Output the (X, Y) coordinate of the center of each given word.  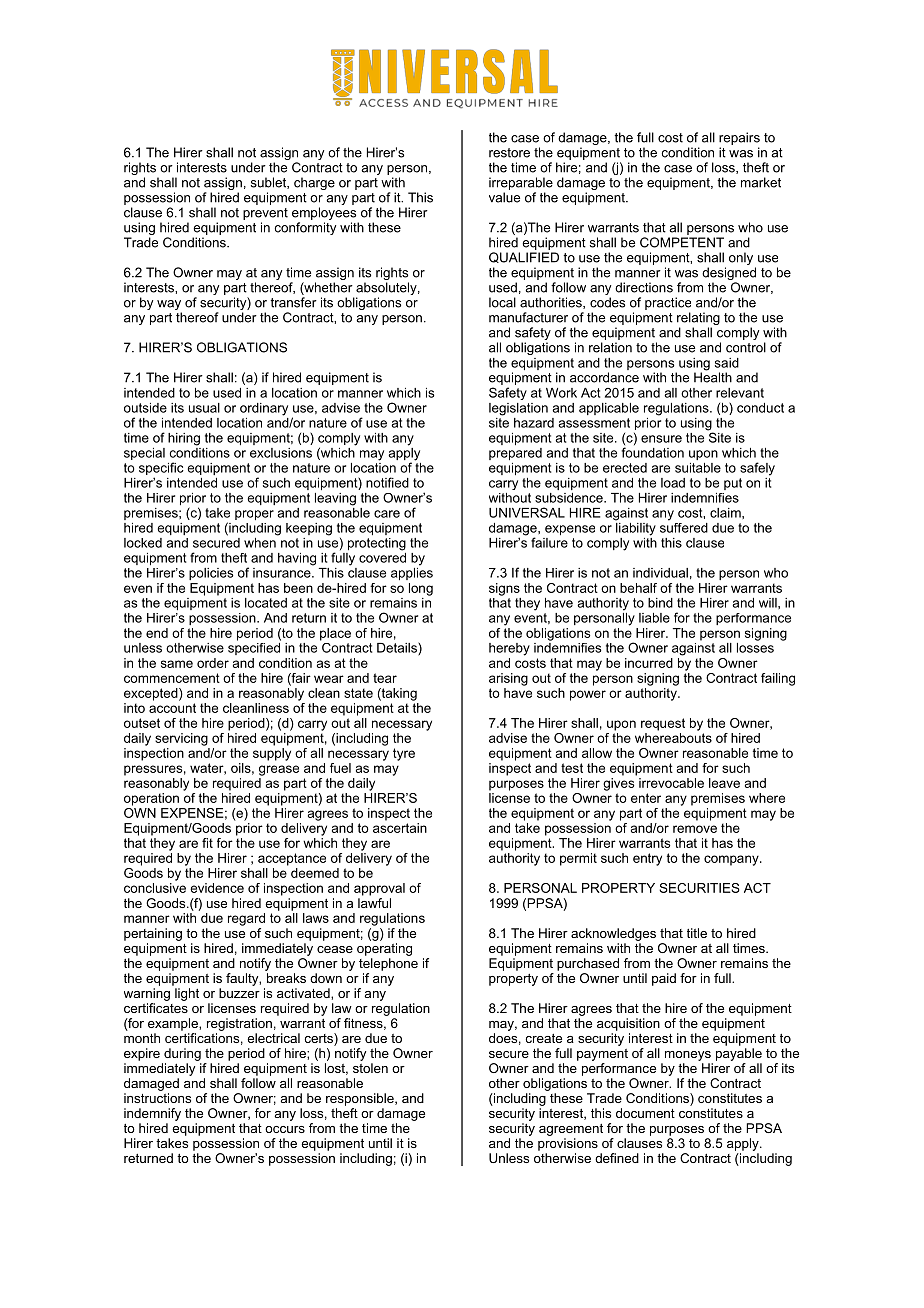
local (502, 302)
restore (509, 153)
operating (384, 949)
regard (246, 919)
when (261, 541)
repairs (739, 138)
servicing (181, 739)
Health (713, 376)
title (697, 933)
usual (204, 408)
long (421, 589)
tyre (404, 754)
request (663, 724)
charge (314, 183)
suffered (684, 526)
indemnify (152, 1114)
